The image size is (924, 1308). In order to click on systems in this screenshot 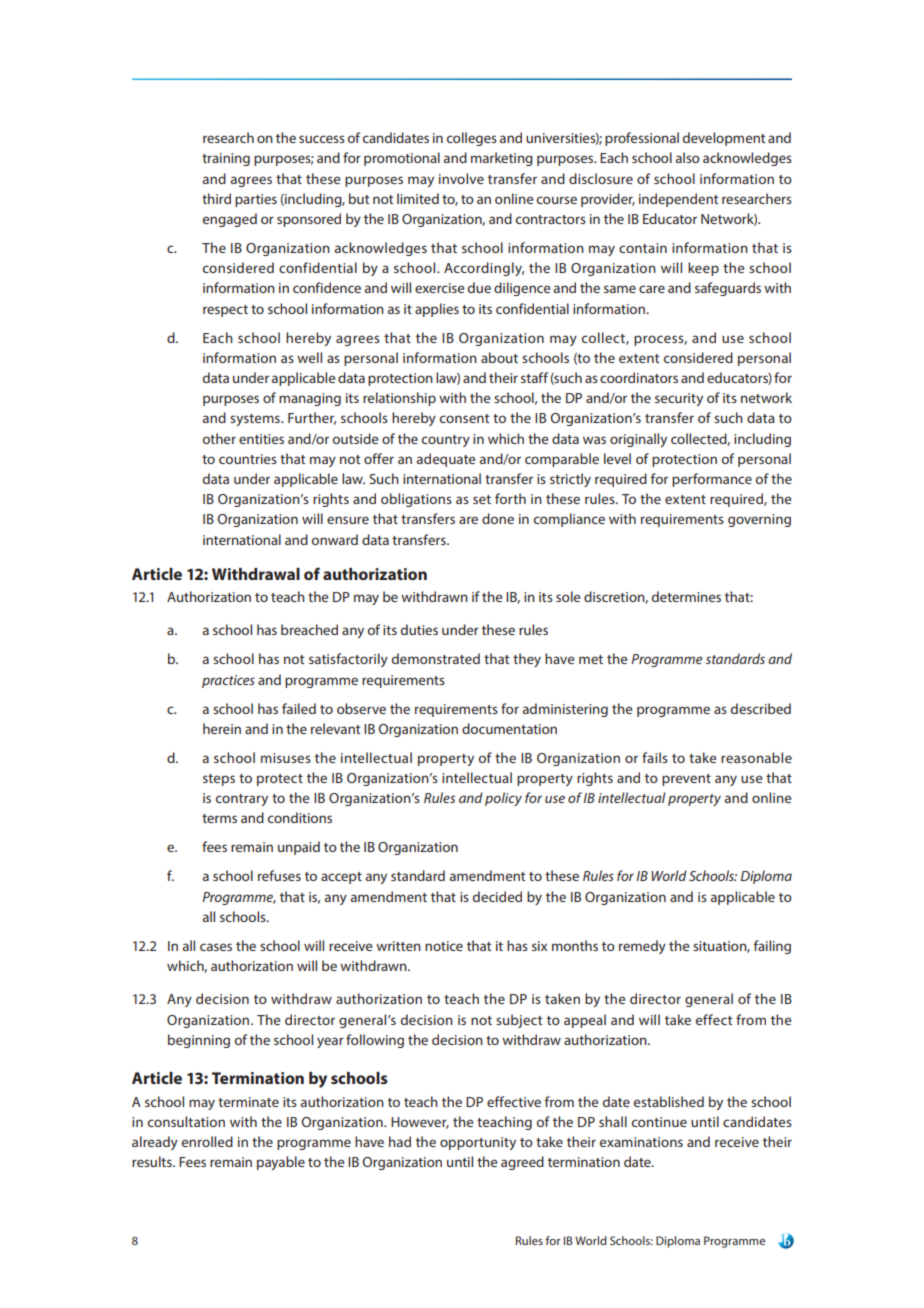, I will do `click(256, 420)`.
